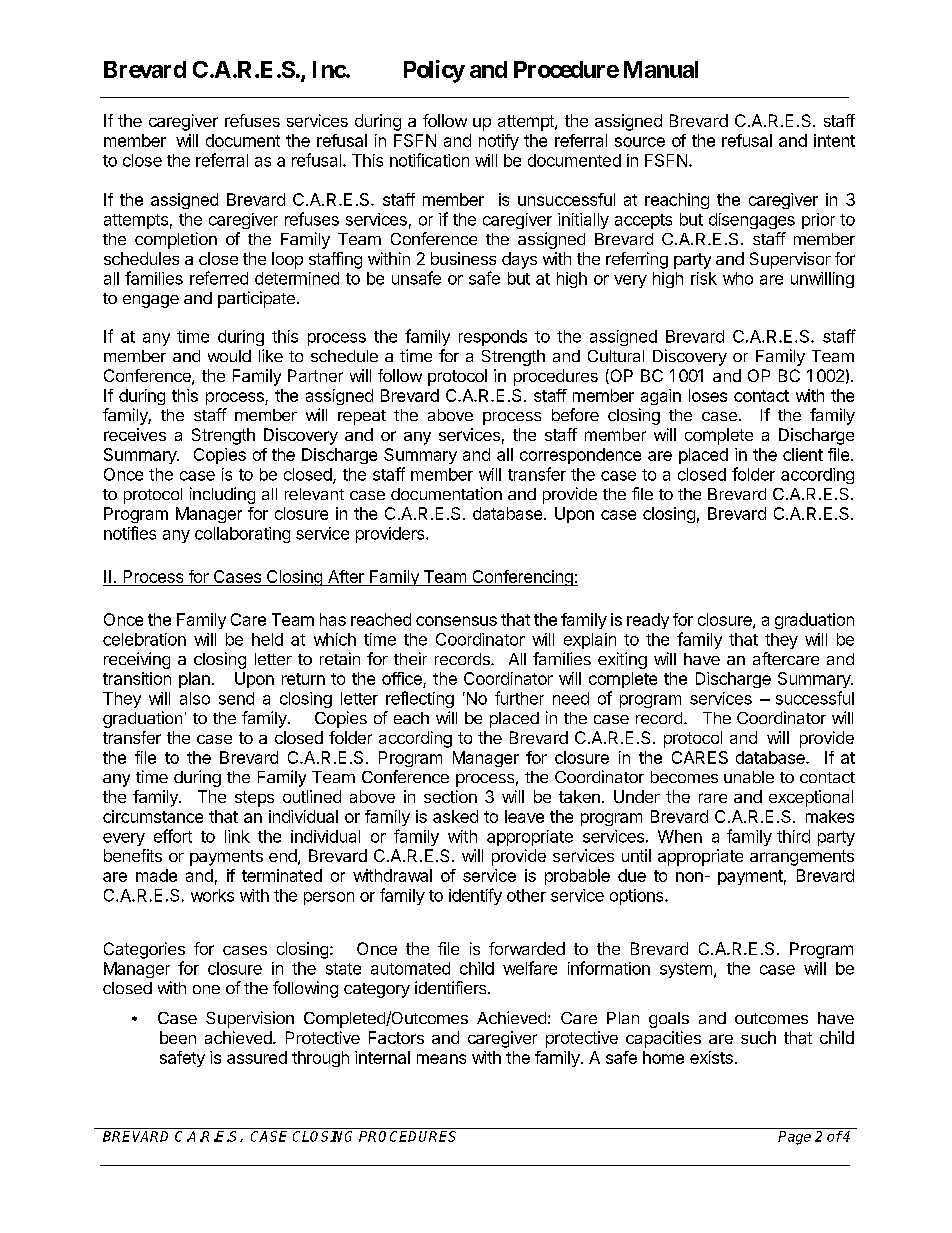 This image has width=952, height=1233. Describe the element at coordinates (749, 777) in the image. I see `unable` at that location.
